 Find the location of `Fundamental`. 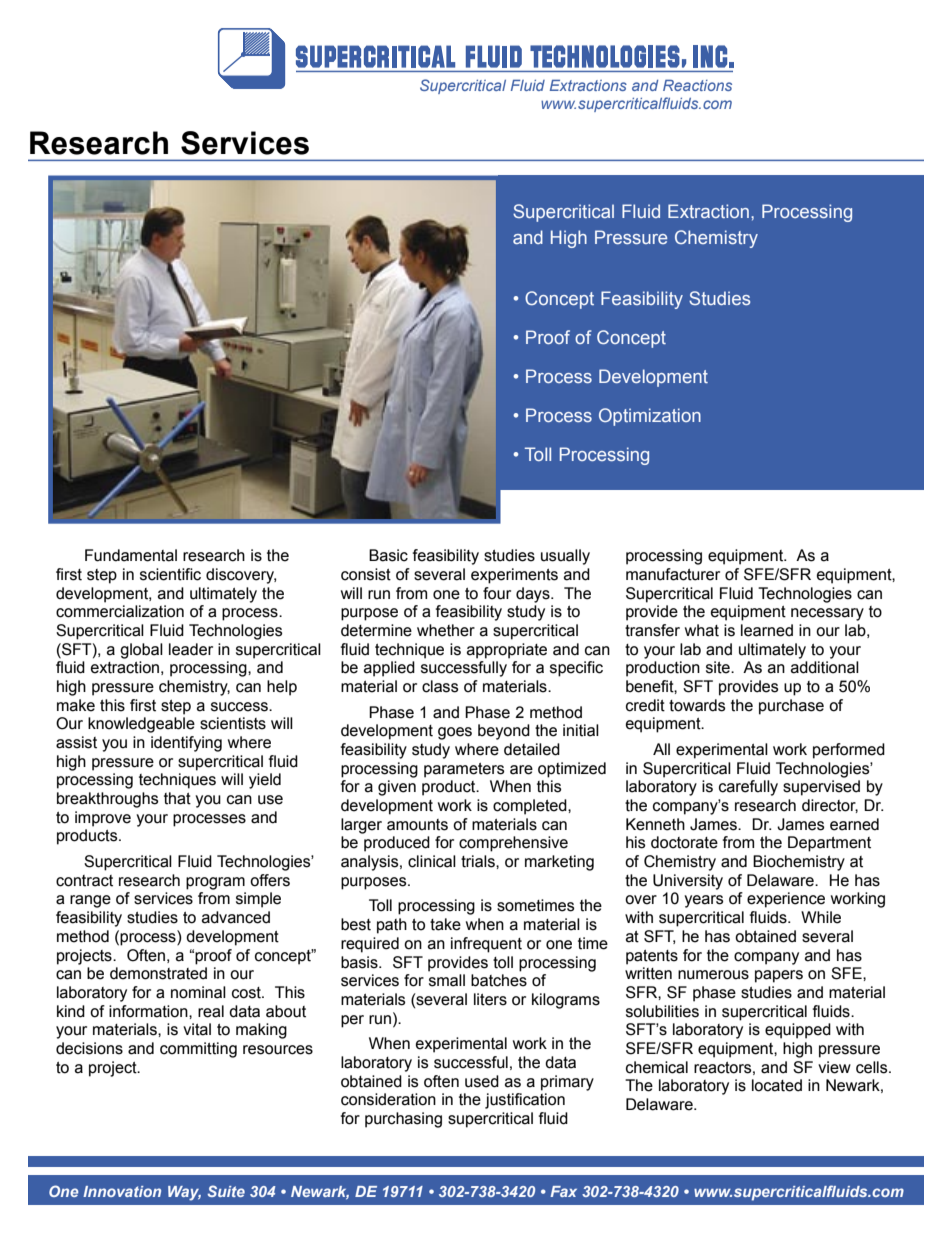

Fundamental is located at coordinates (131, 555).
